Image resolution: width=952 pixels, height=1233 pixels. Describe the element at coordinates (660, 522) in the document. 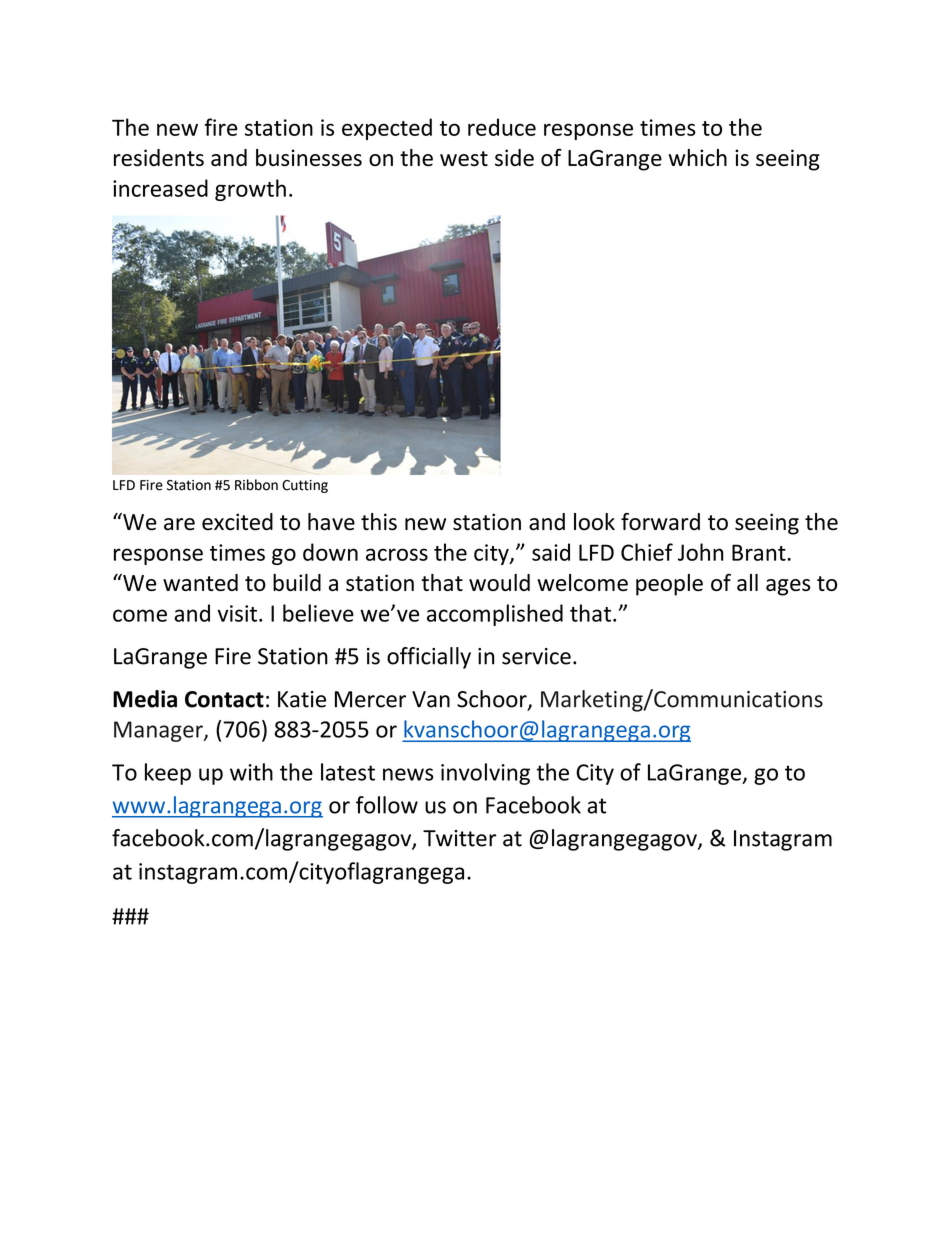

I see `forward` at that location.
